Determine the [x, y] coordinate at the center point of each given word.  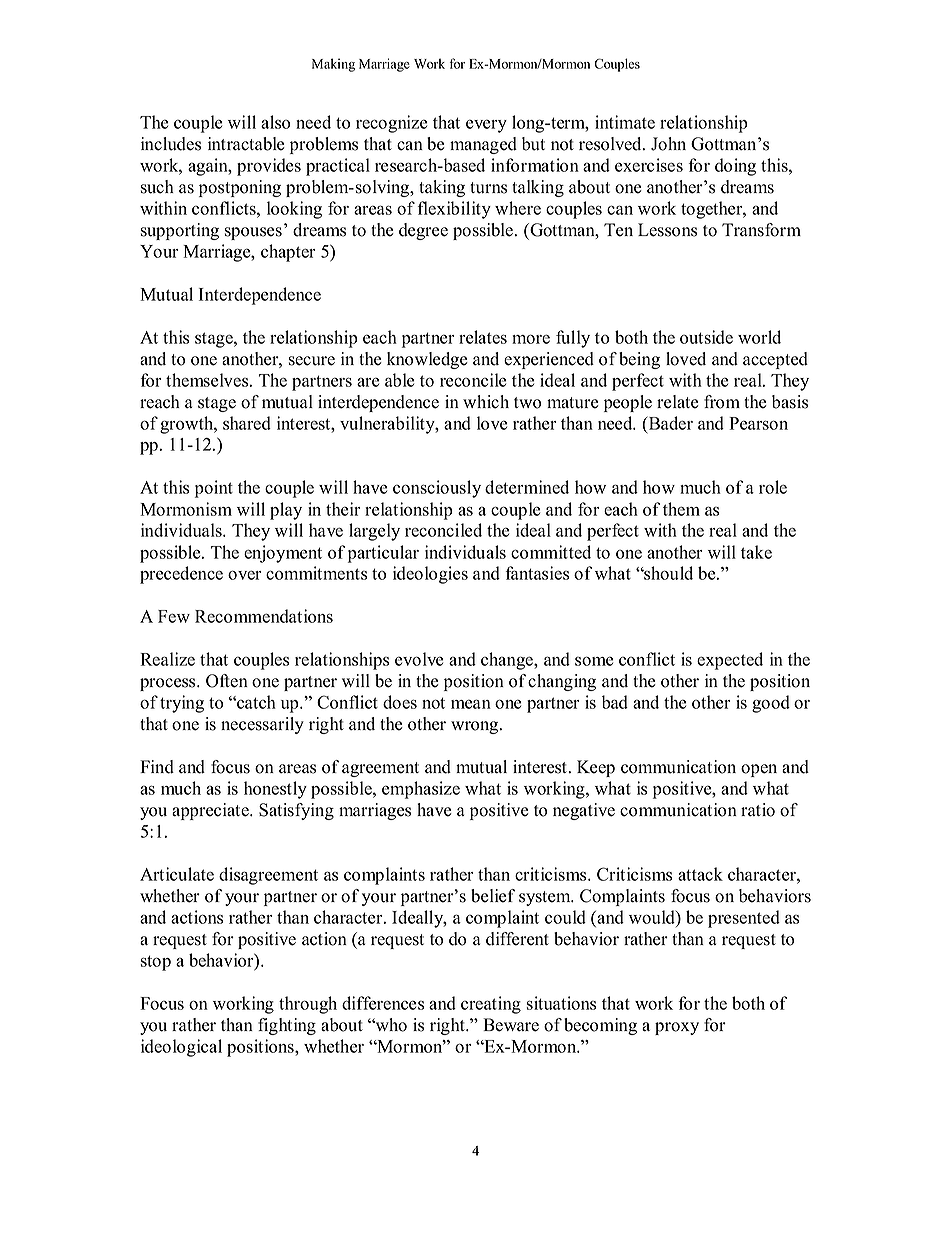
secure [312, 361]
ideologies [430, 575]
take [756, 552]
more [531, 339]
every [486, 126]
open [759, 770]
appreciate [211, 811]
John [668, 144]
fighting [287, 1026]
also [275, 122]
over [245, 575]
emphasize [421, 790]
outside [706, 337]
